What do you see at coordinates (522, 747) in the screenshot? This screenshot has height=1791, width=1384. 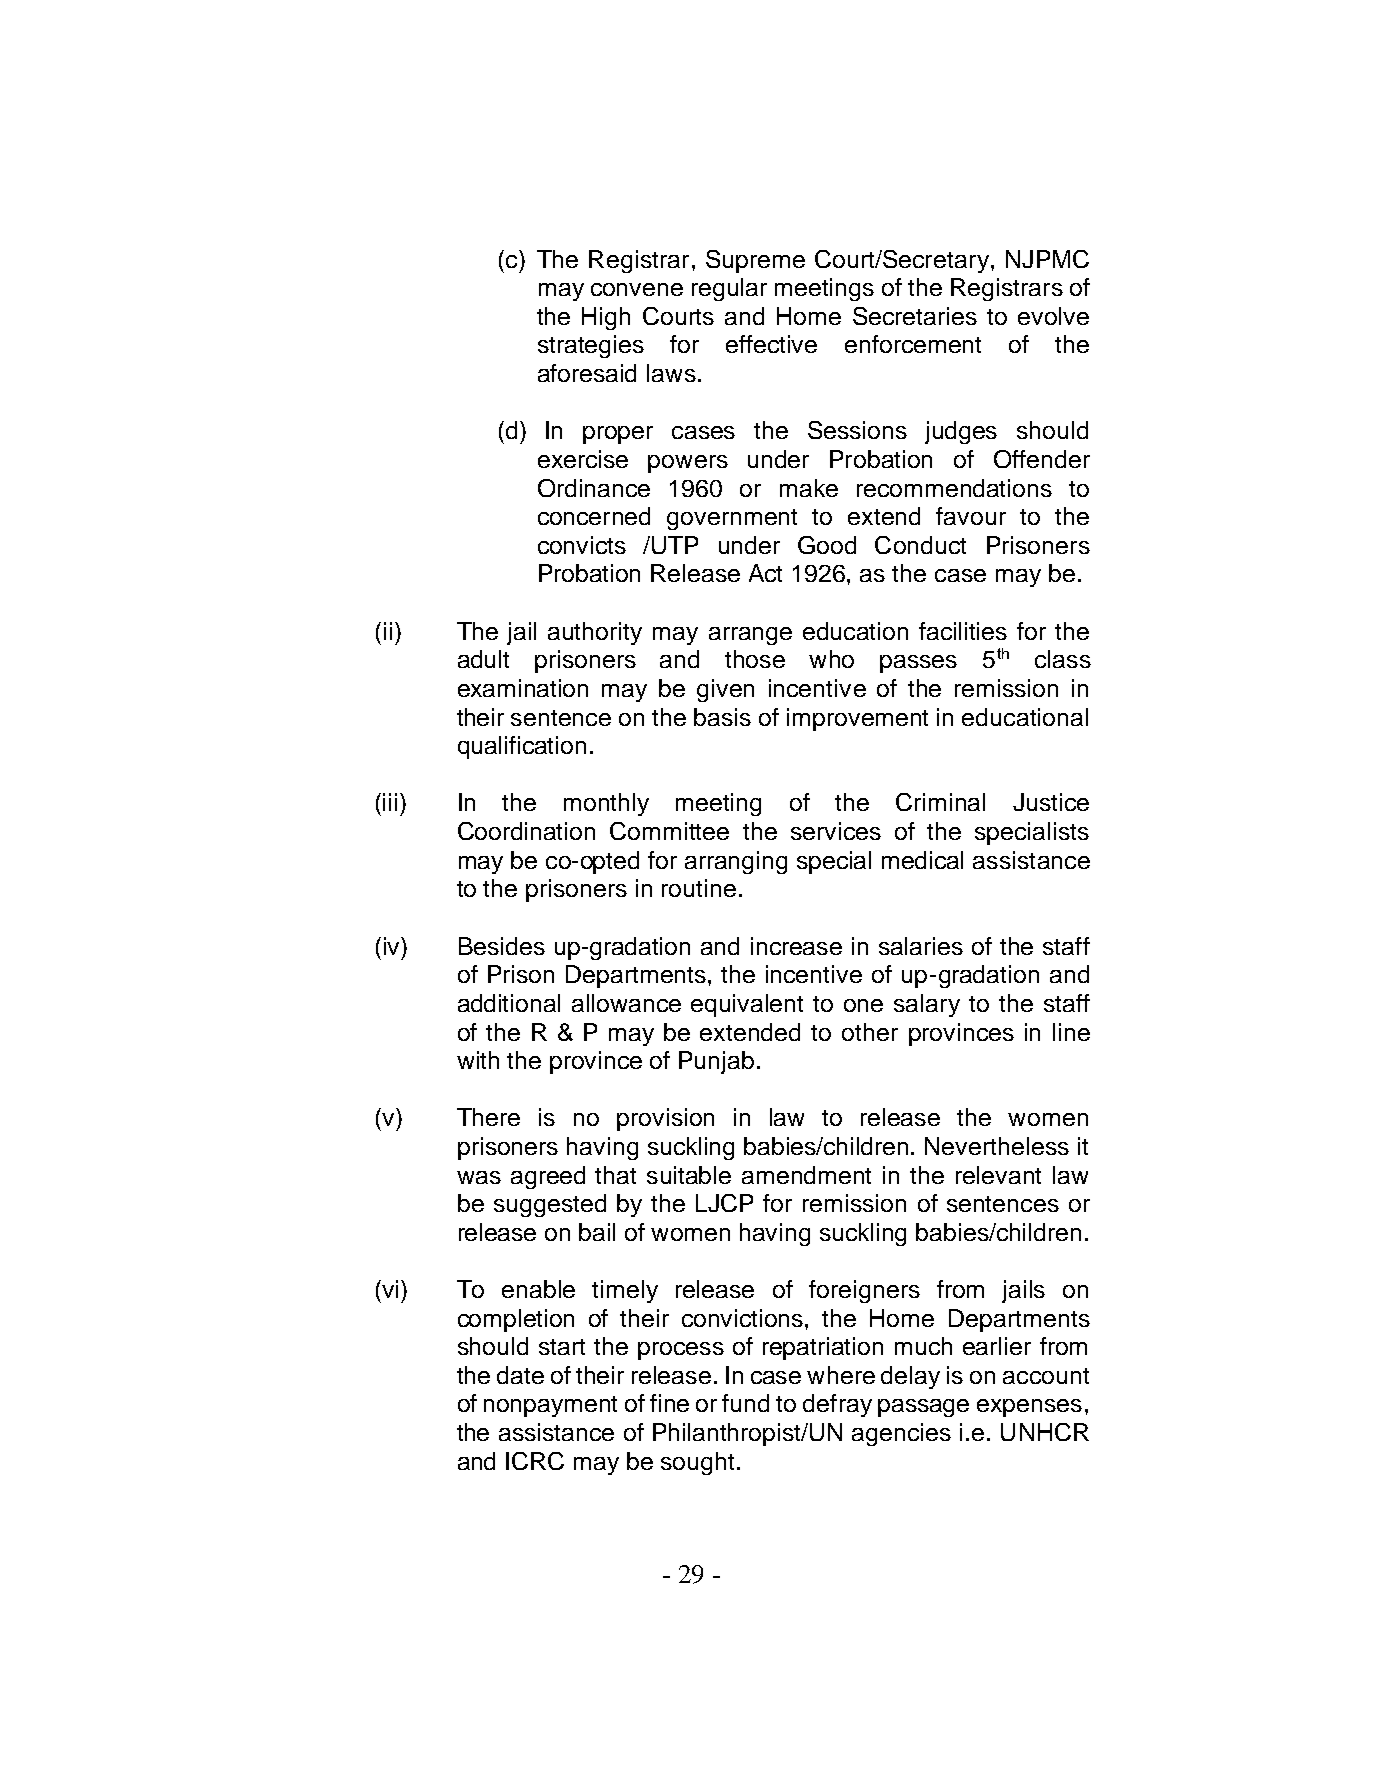 I see `qualification` at bounding box center [522, 747].
